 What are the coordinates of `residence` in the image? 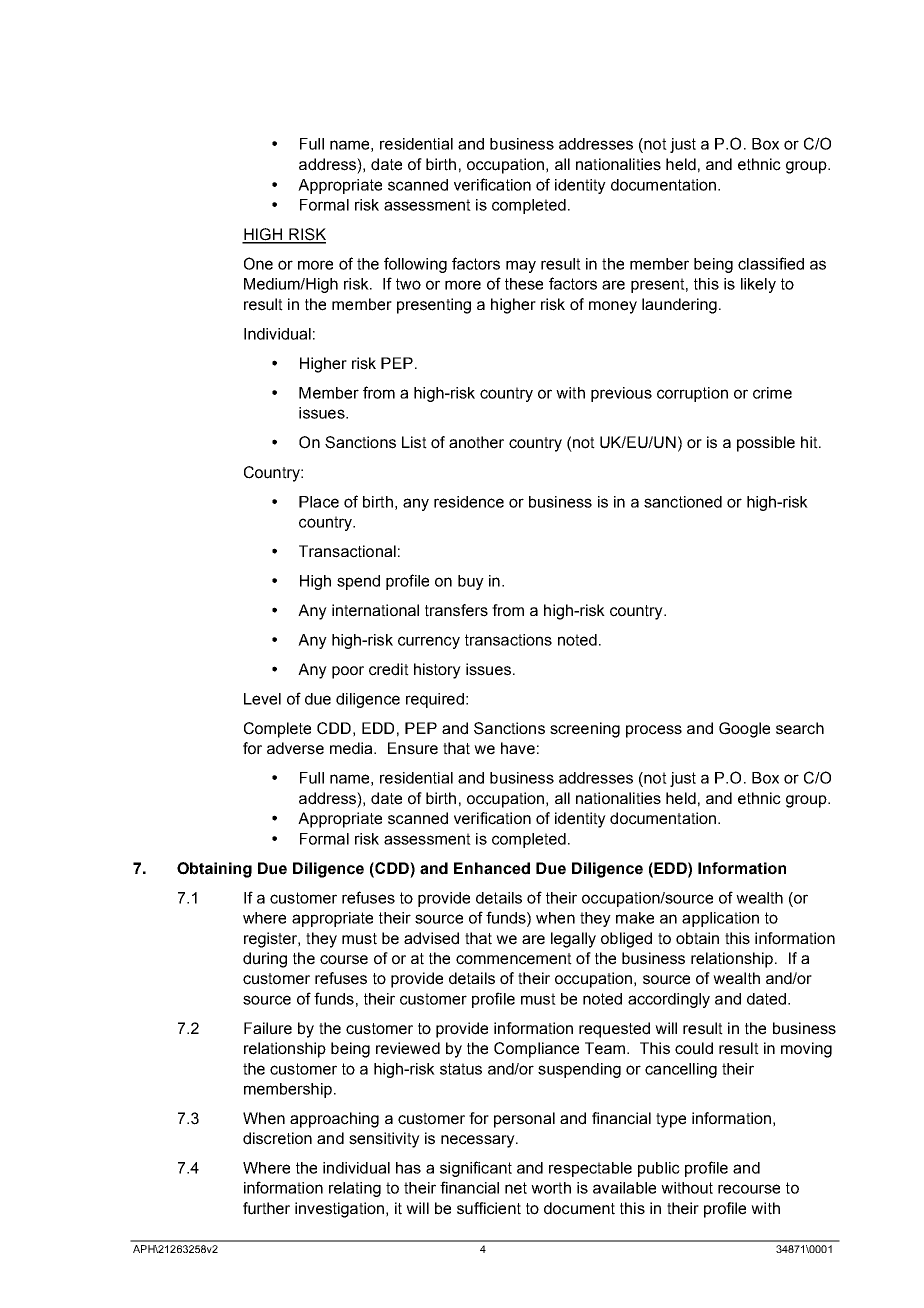 It's located at (469, 502).
